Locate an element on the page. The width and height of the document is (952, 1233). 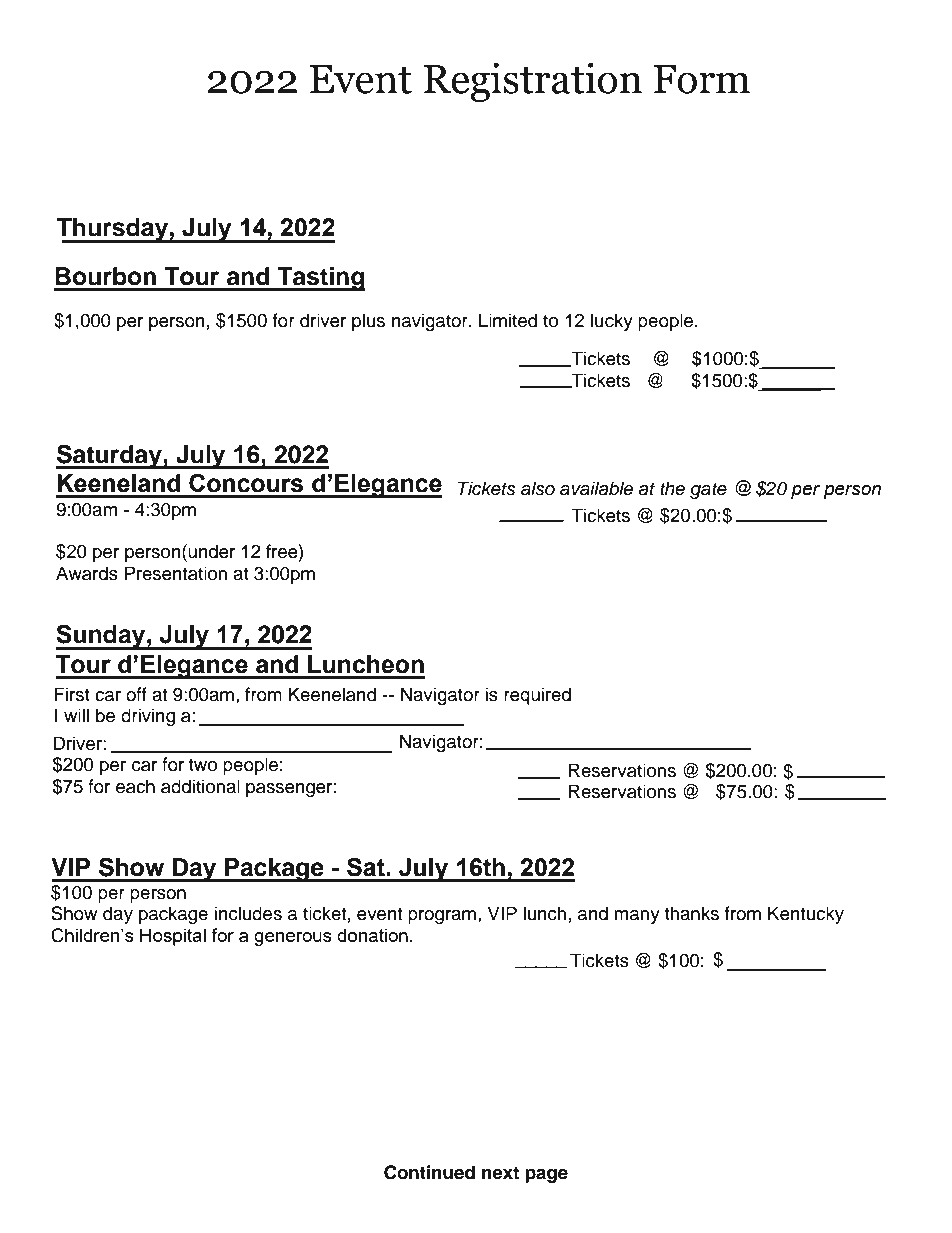
Continued is located at coordinates (429, 1172).
